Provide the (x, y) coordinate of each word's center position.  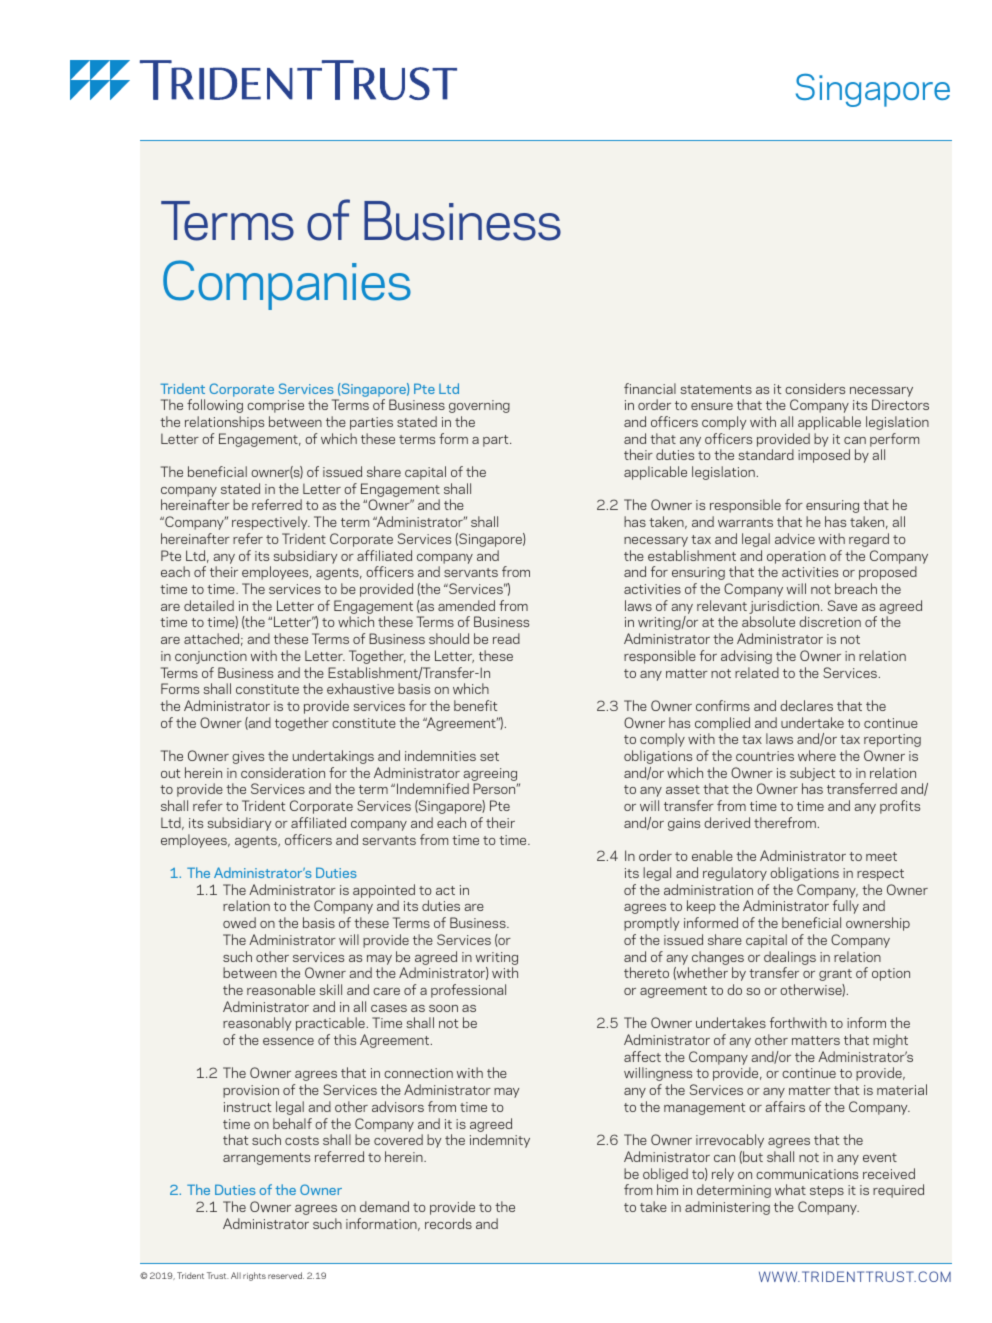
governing (479, 406)
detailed (209, 605)
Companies (287, 285)
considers (815, 388)
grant (835, 975)
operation (796, 557)
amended (466, 605)
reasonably (257, 1024)
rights (254, 1276)
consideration (283, 772)
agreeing (491, 776)
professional (468, 991)
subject (812, 775)
